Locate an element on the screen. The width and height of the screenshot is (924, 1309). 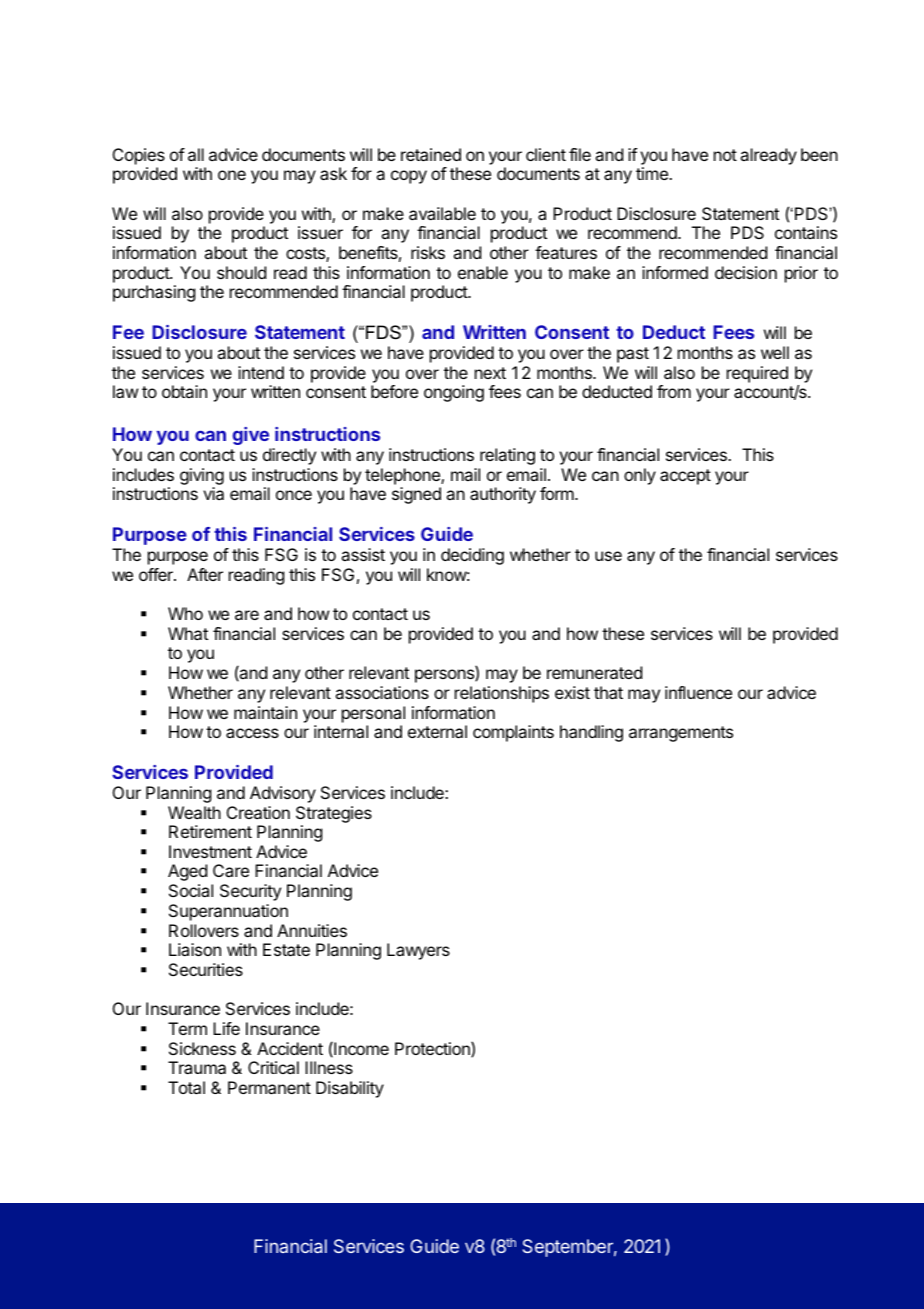
Trauma is located at coordinates (197, 1067).
